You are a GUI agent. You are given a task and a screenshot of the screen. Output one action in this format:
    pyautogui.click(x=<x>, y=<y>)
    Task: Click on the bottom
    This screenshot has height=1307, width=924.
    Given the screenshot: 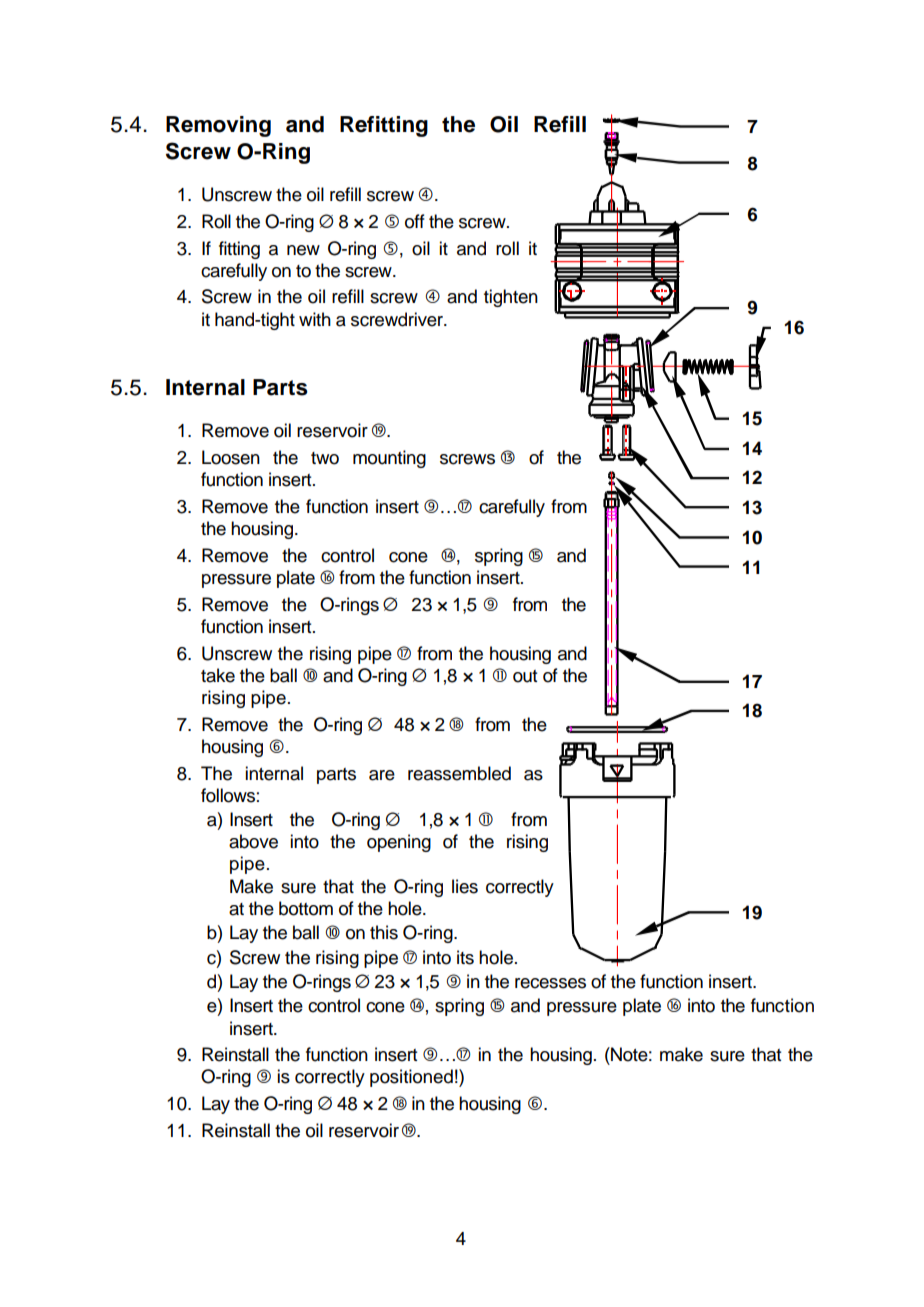 What is the action you would take?
    pyautogui.click(x=306, y=908)
